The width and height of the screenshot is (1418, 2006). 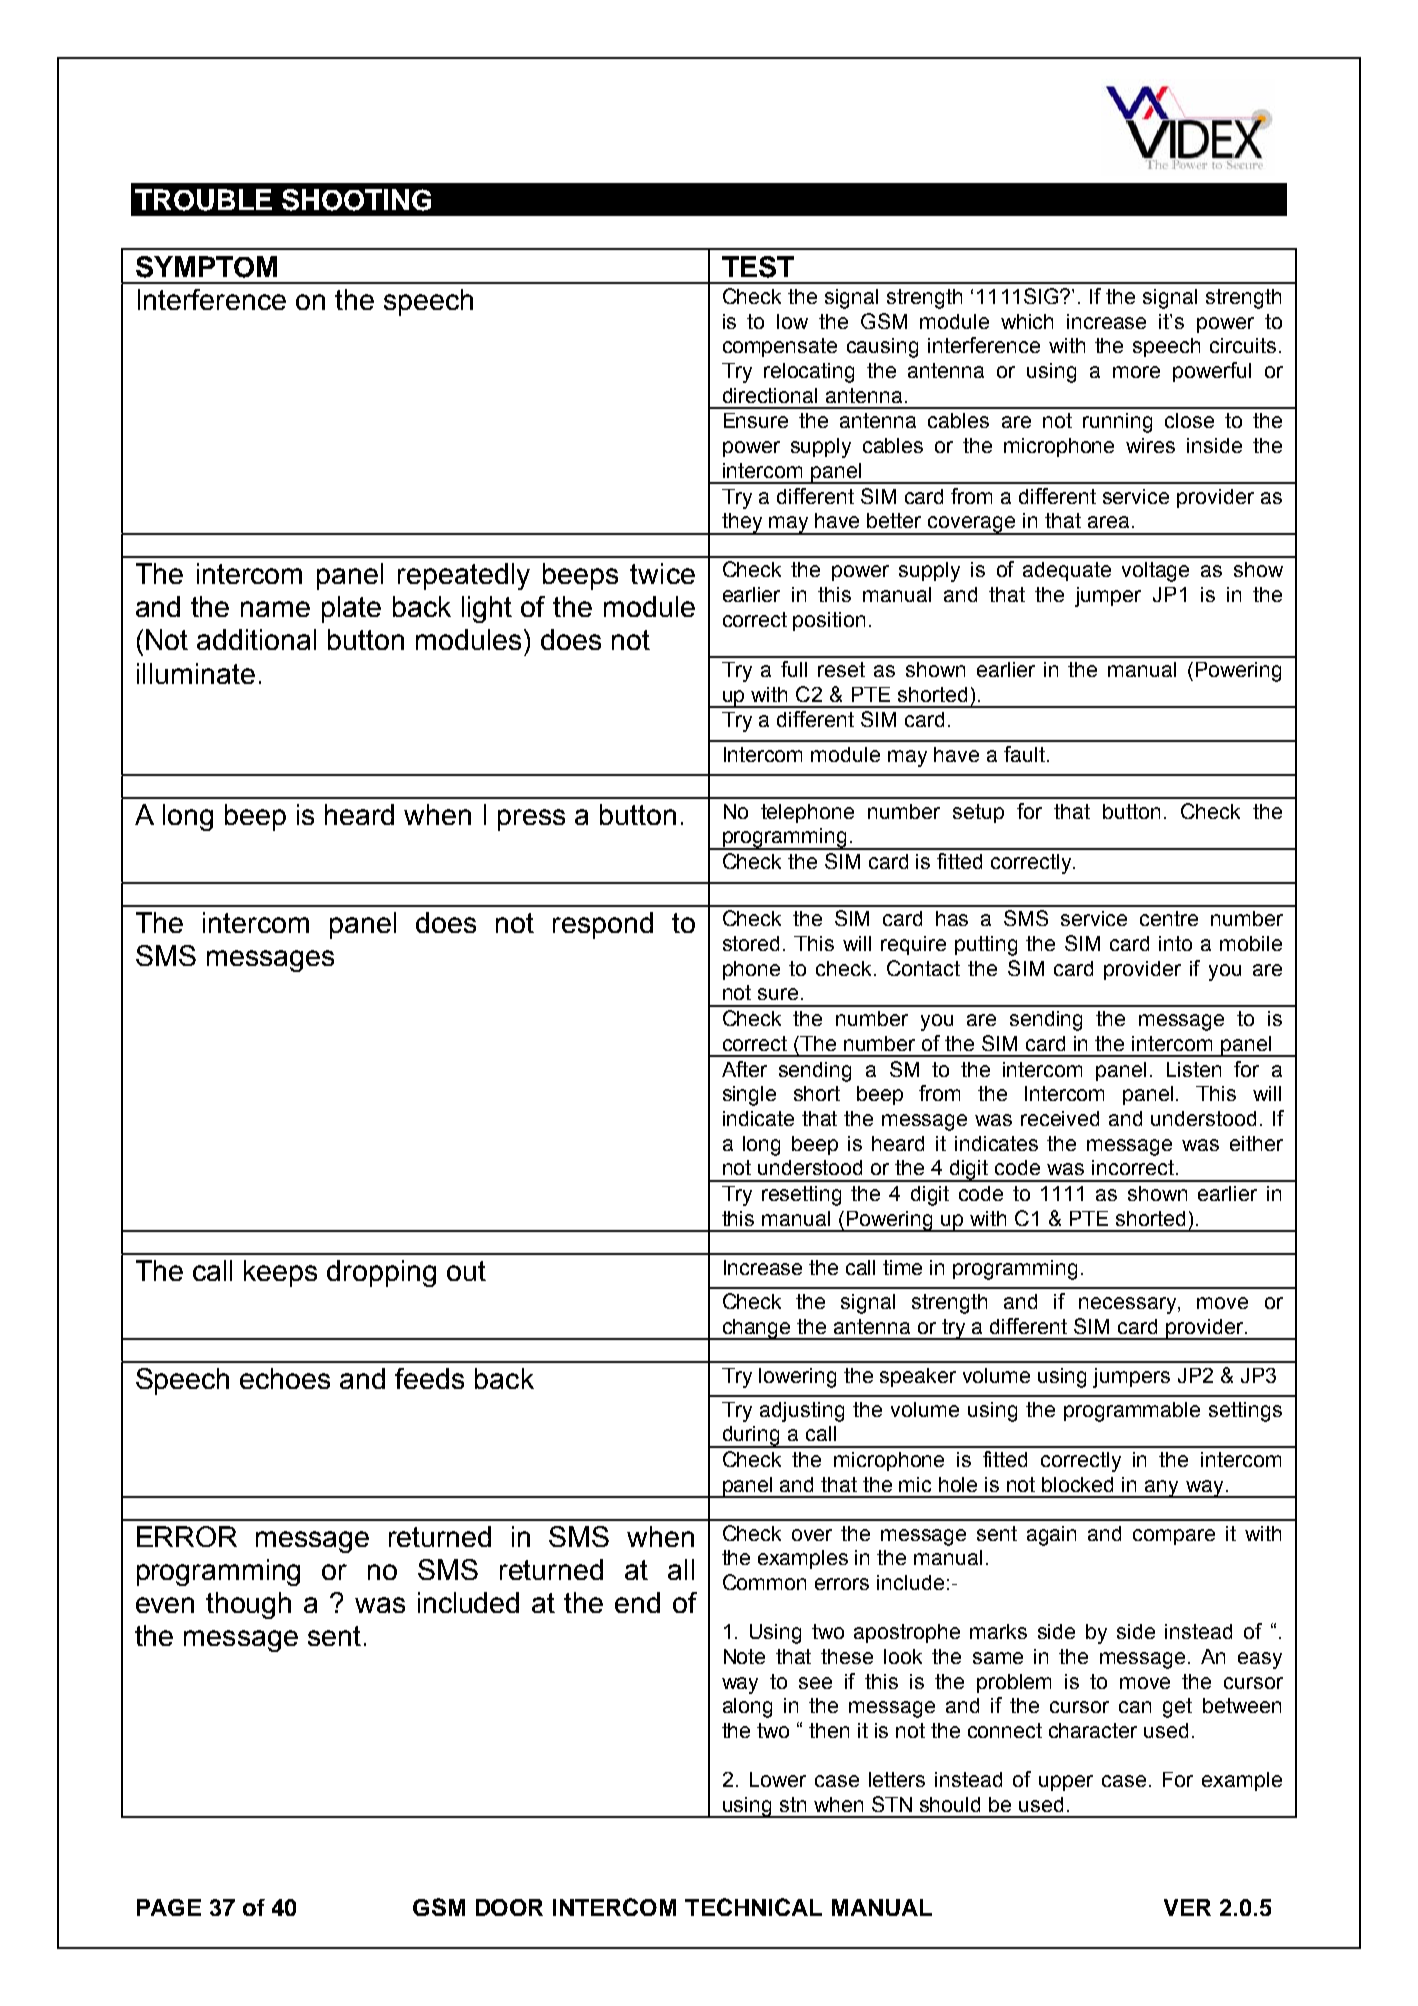 I want to click on echoes, so click(x=285, y=1378).
